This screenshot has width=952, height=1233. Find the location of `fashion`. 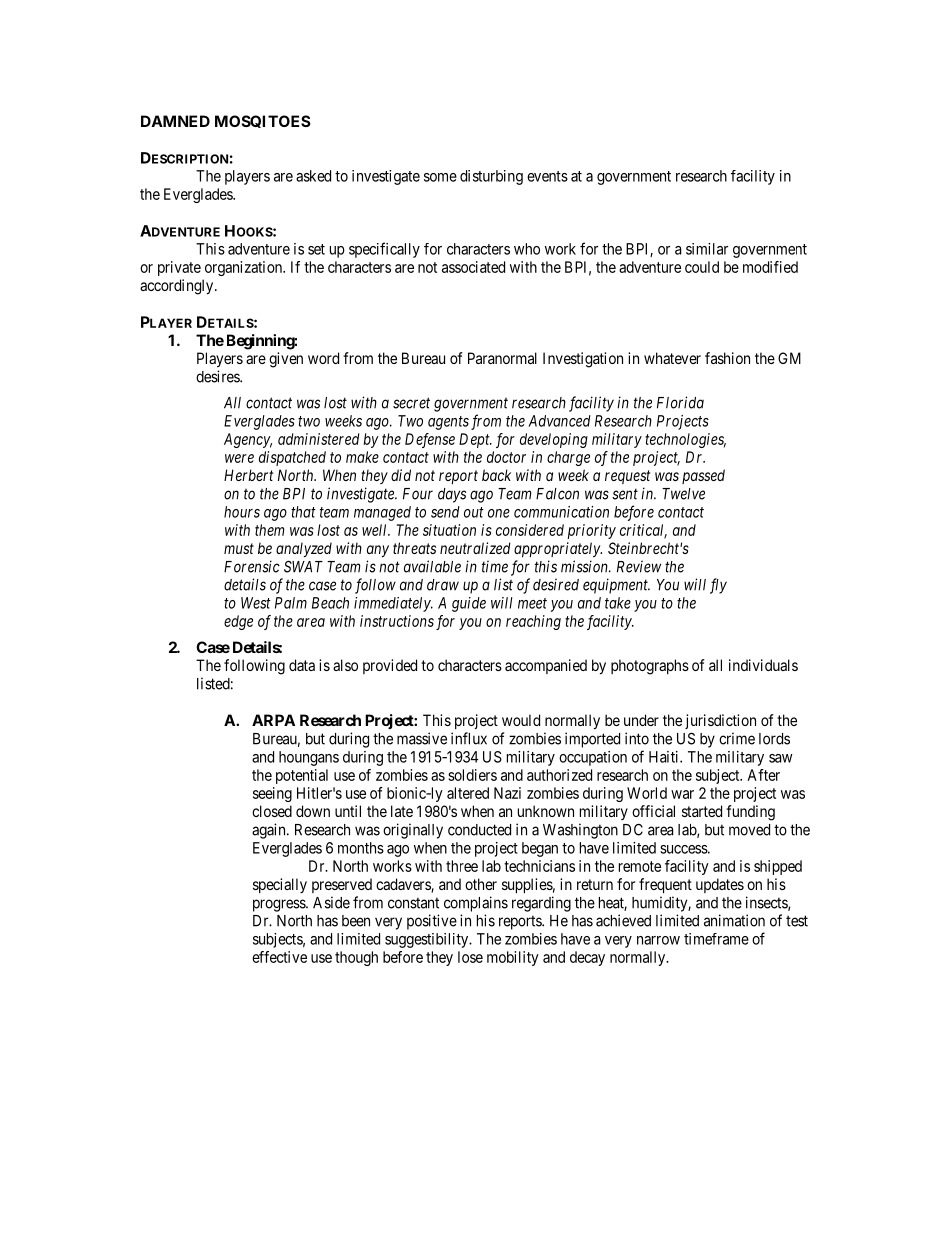

fashion is located at coordinates (727, 358).
